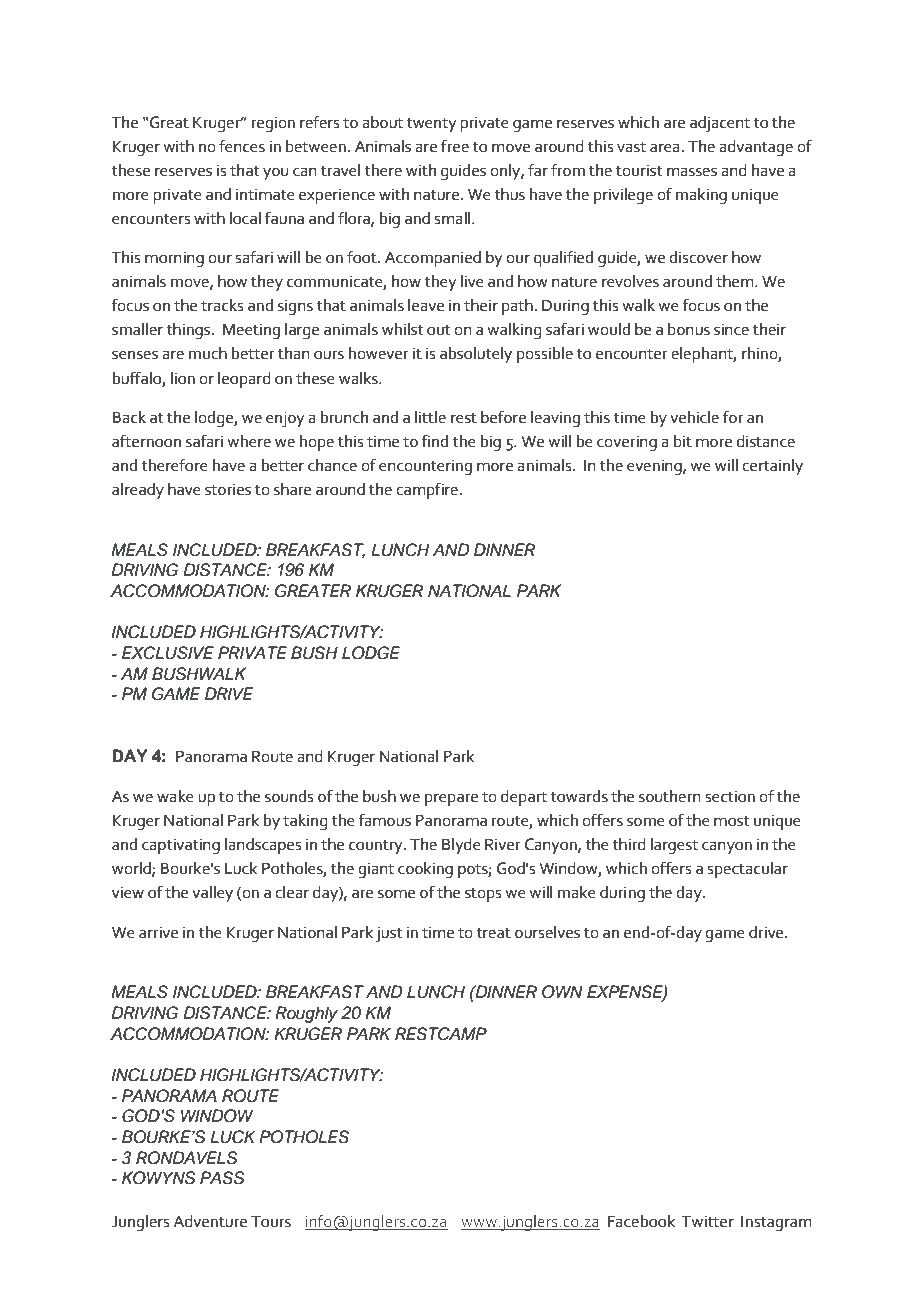 The height and width of the screenshot is (1308, 924). What do you see at coordinates (747, 870) in the screenshot?
I see `spectacular` at bounding box center [747, 870].
